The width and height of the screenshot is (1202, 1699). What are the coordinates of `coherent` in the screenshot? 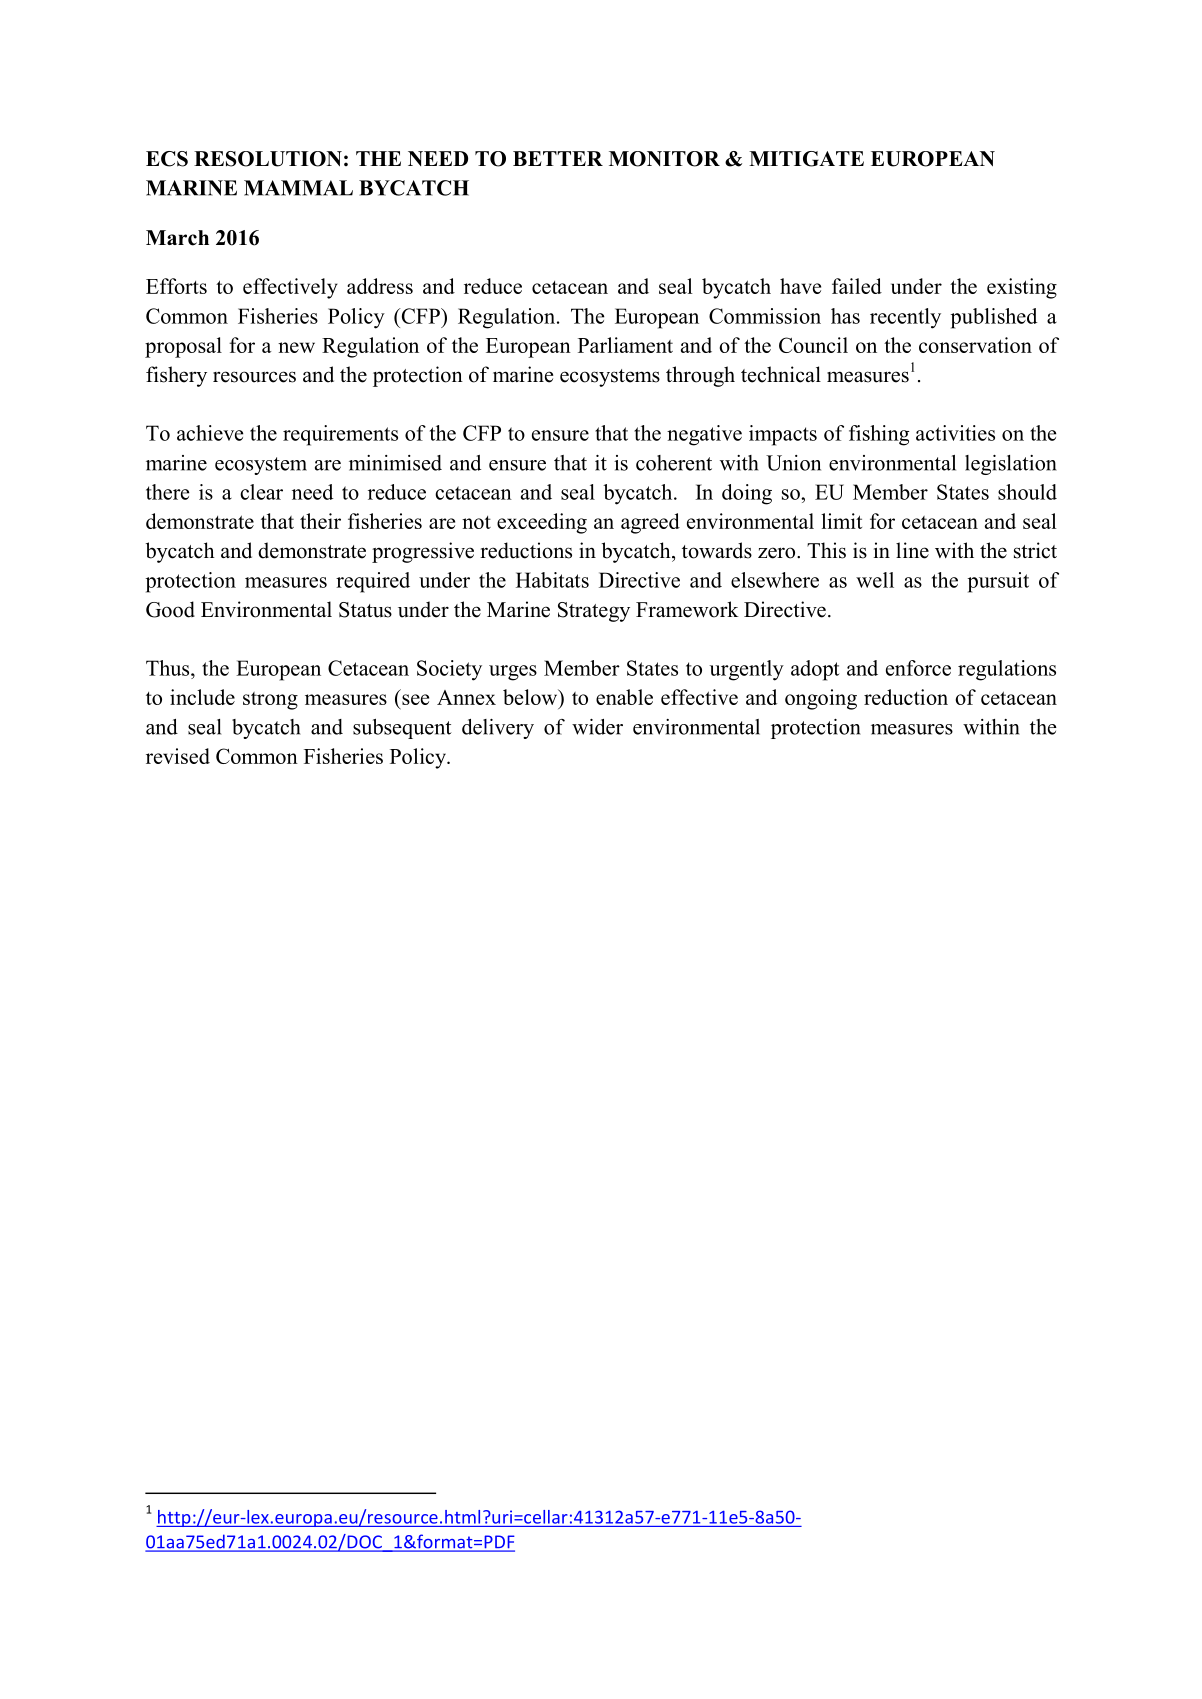 It's located at (674, 463).
